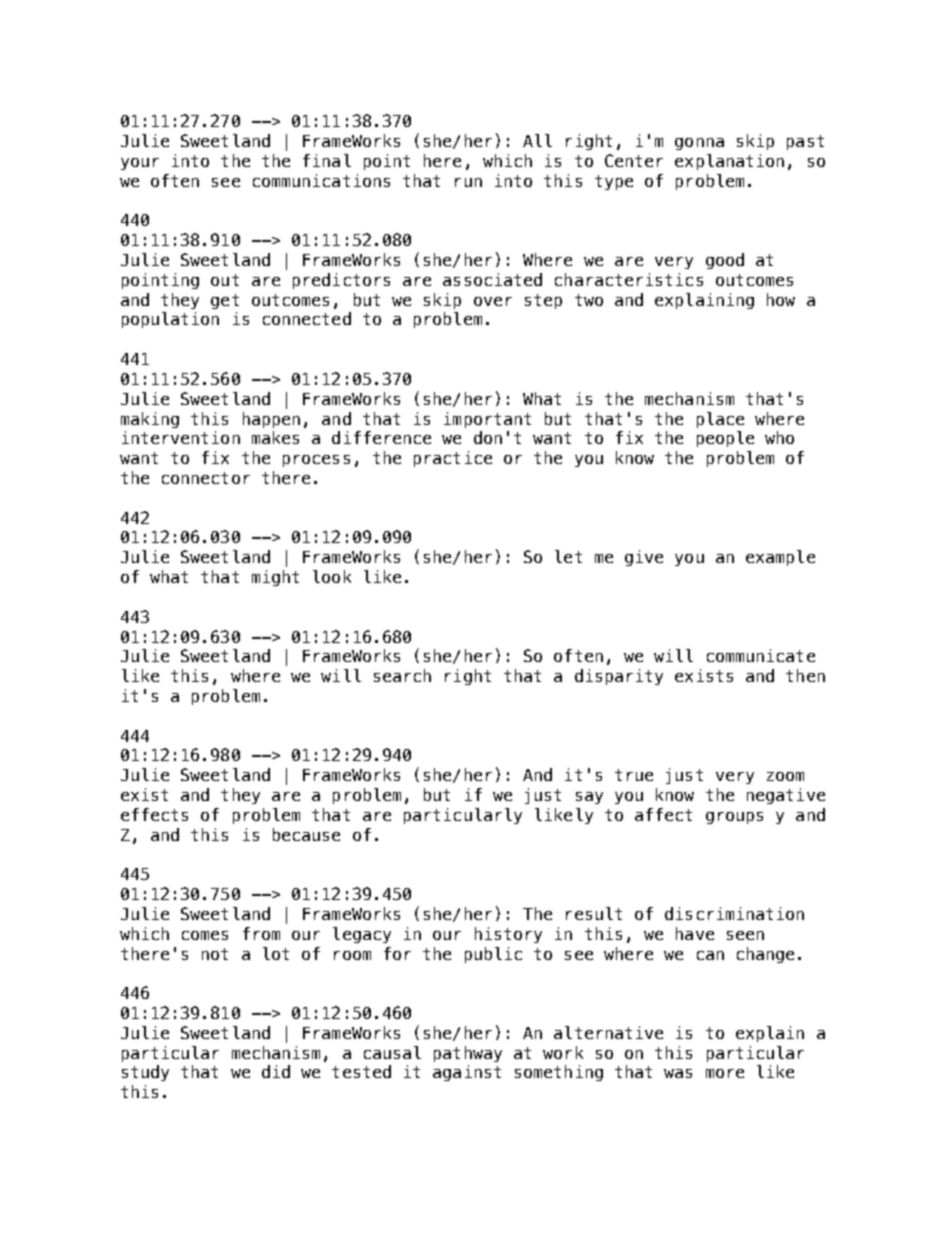 This screenshot has height=1233, width=952. What do you see at coordinates (275, 578) in the screenshot?
I see `might` at bounding box center [275, 578].
